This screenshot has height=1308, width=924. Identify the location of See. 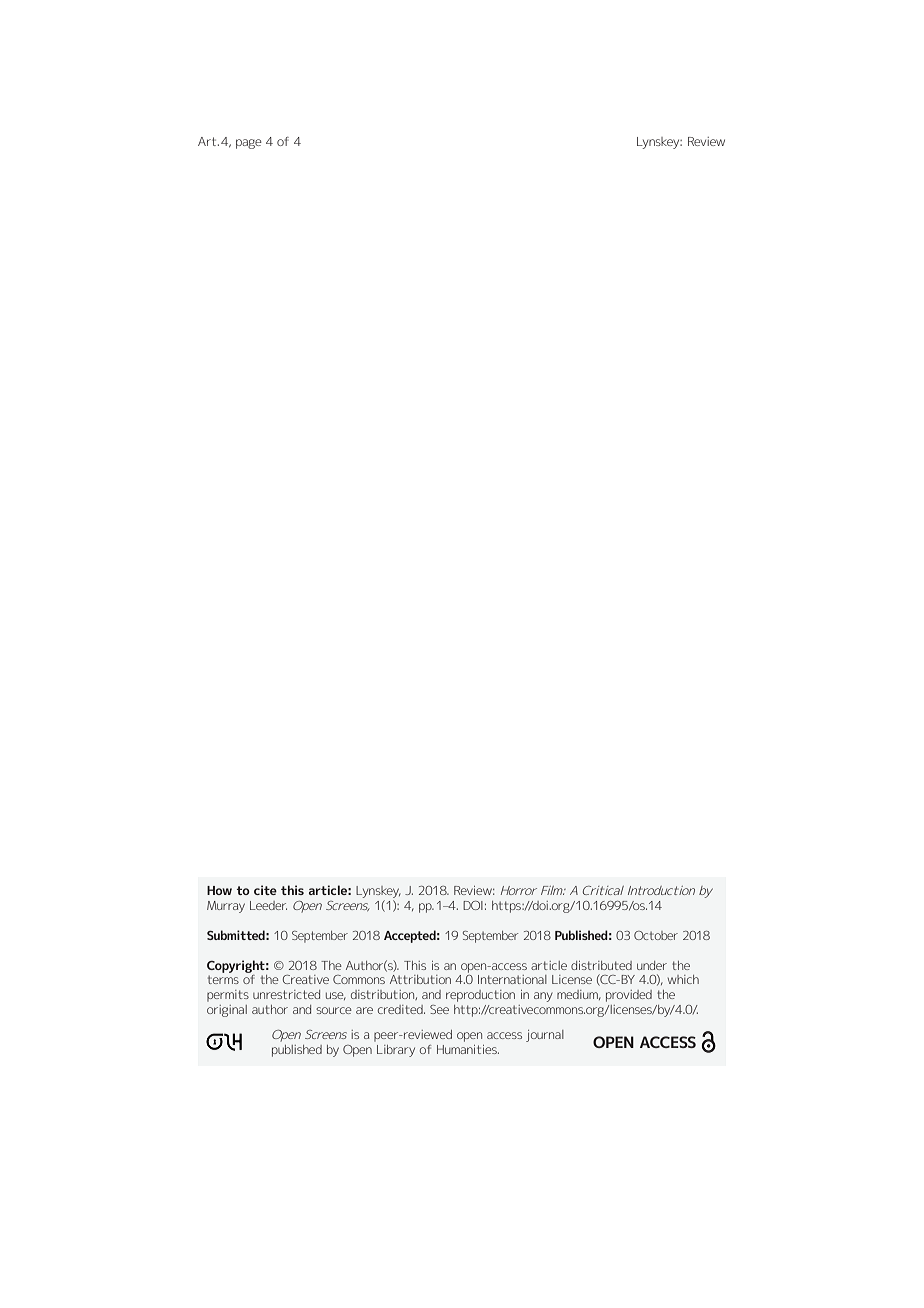
(439, 1009).
